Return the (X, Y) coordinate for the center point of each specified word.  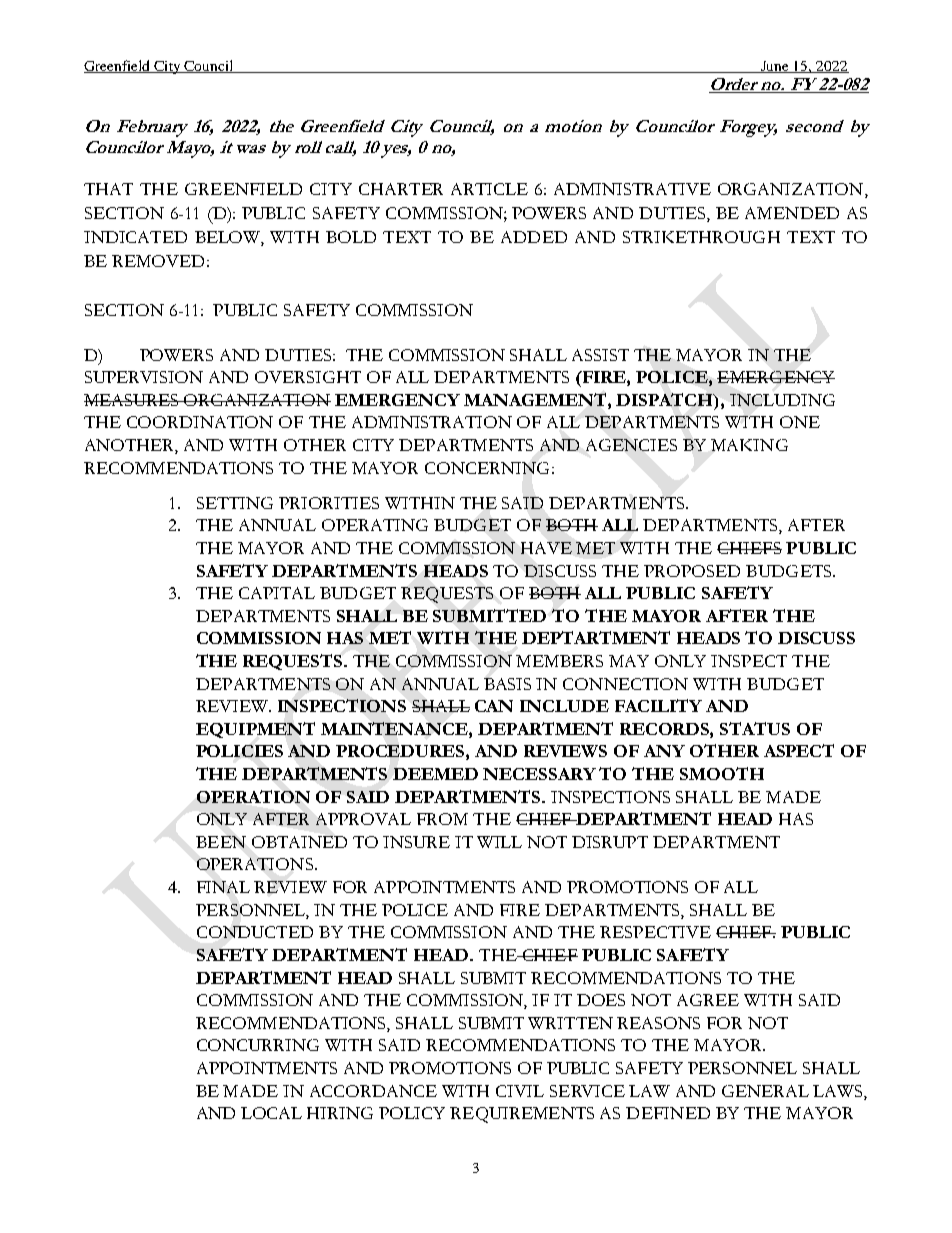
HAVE (546, 548)
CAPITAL (277, 593)
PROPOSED (692, 571)
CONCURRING (258, 1045)
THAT (108, 189)
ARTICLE (489, 189)
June (775, 67)
